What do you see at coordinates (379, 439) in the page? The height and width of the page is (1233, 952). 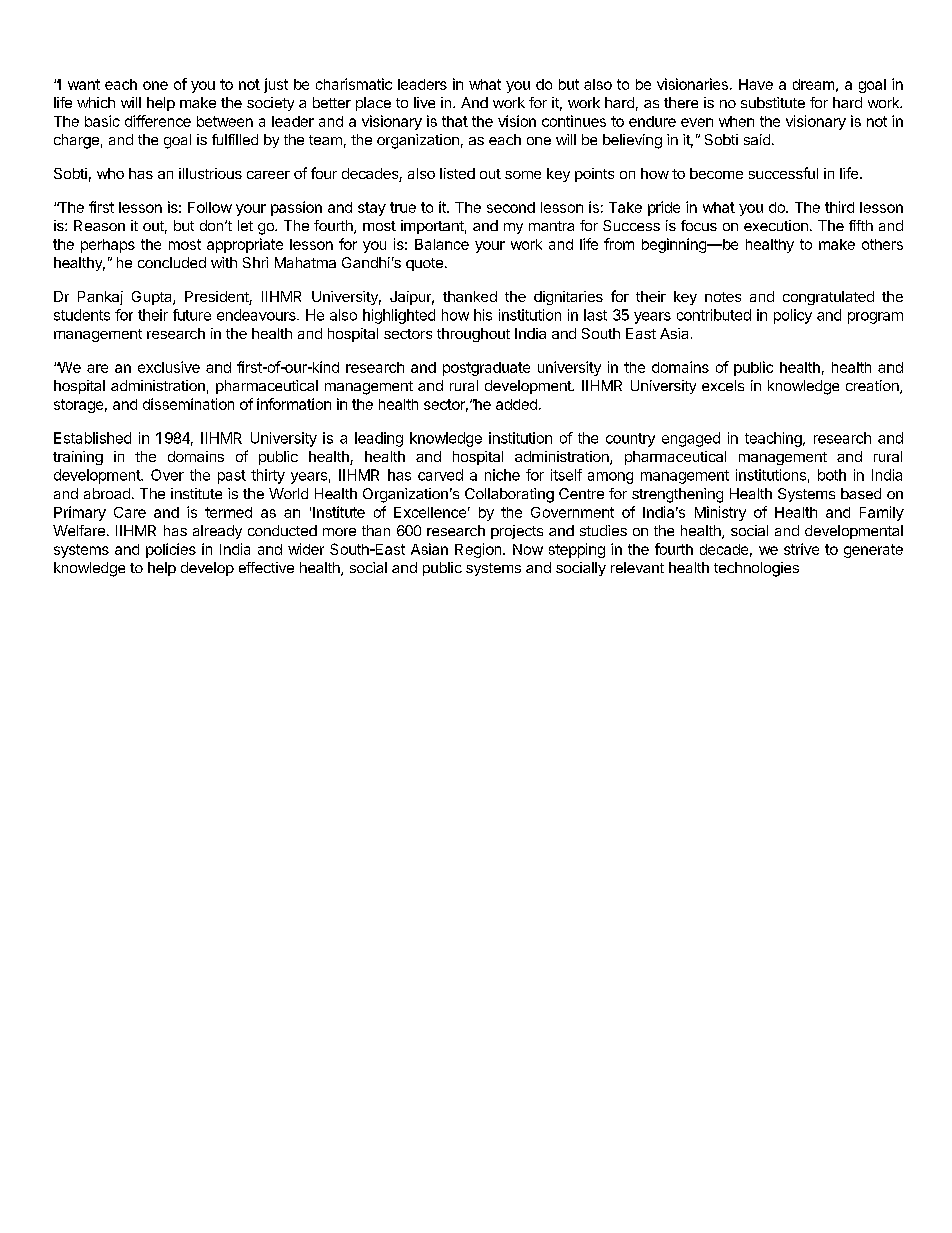 I see `leading` at bounding box center [379, 439].
